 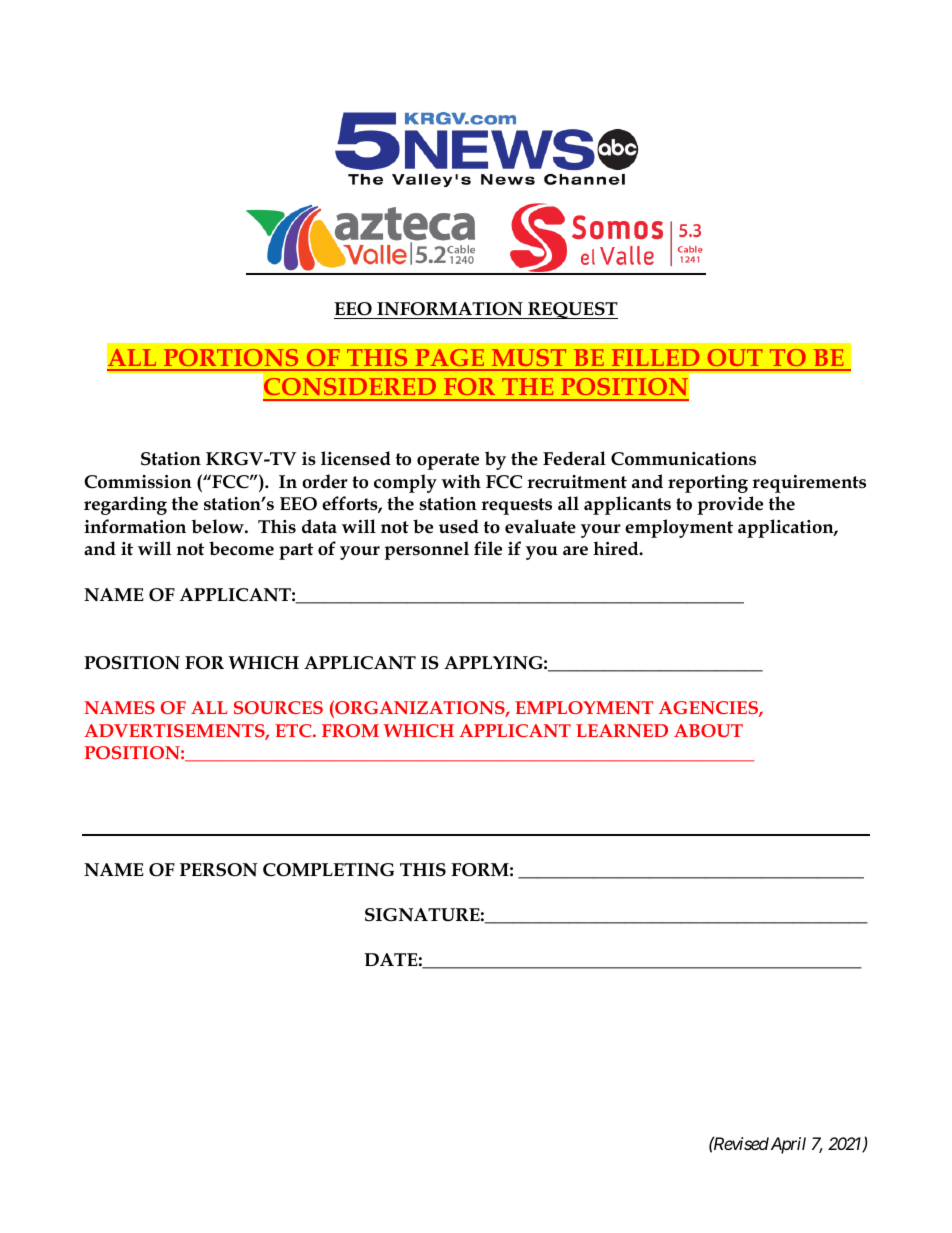 I want to click on Commission, so click(x=138, y=482).
